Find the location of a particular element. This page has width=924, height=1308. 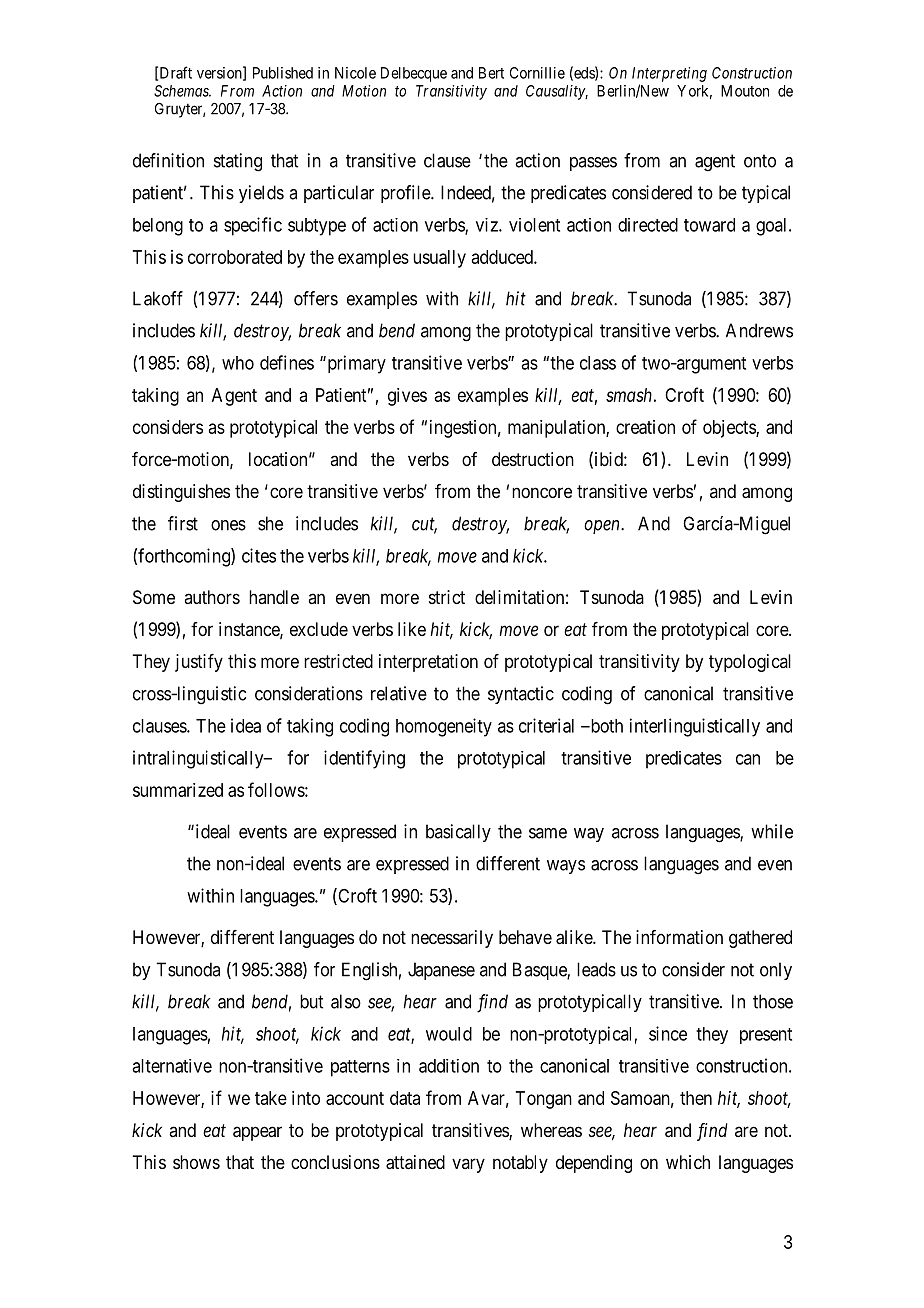

interpretation is located at coordinates (428, 663).
